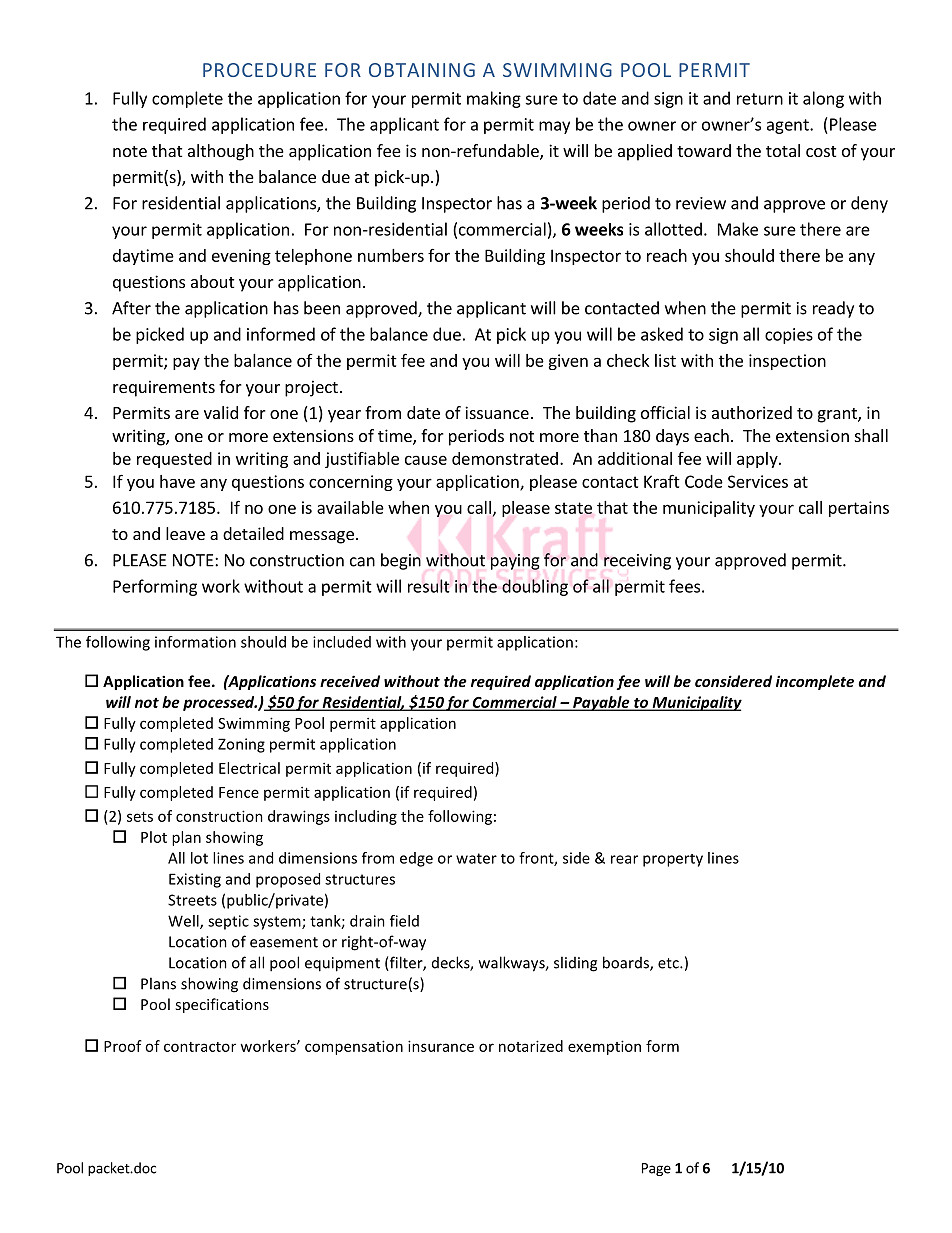  I want to click on leave, so click(185, 533).
